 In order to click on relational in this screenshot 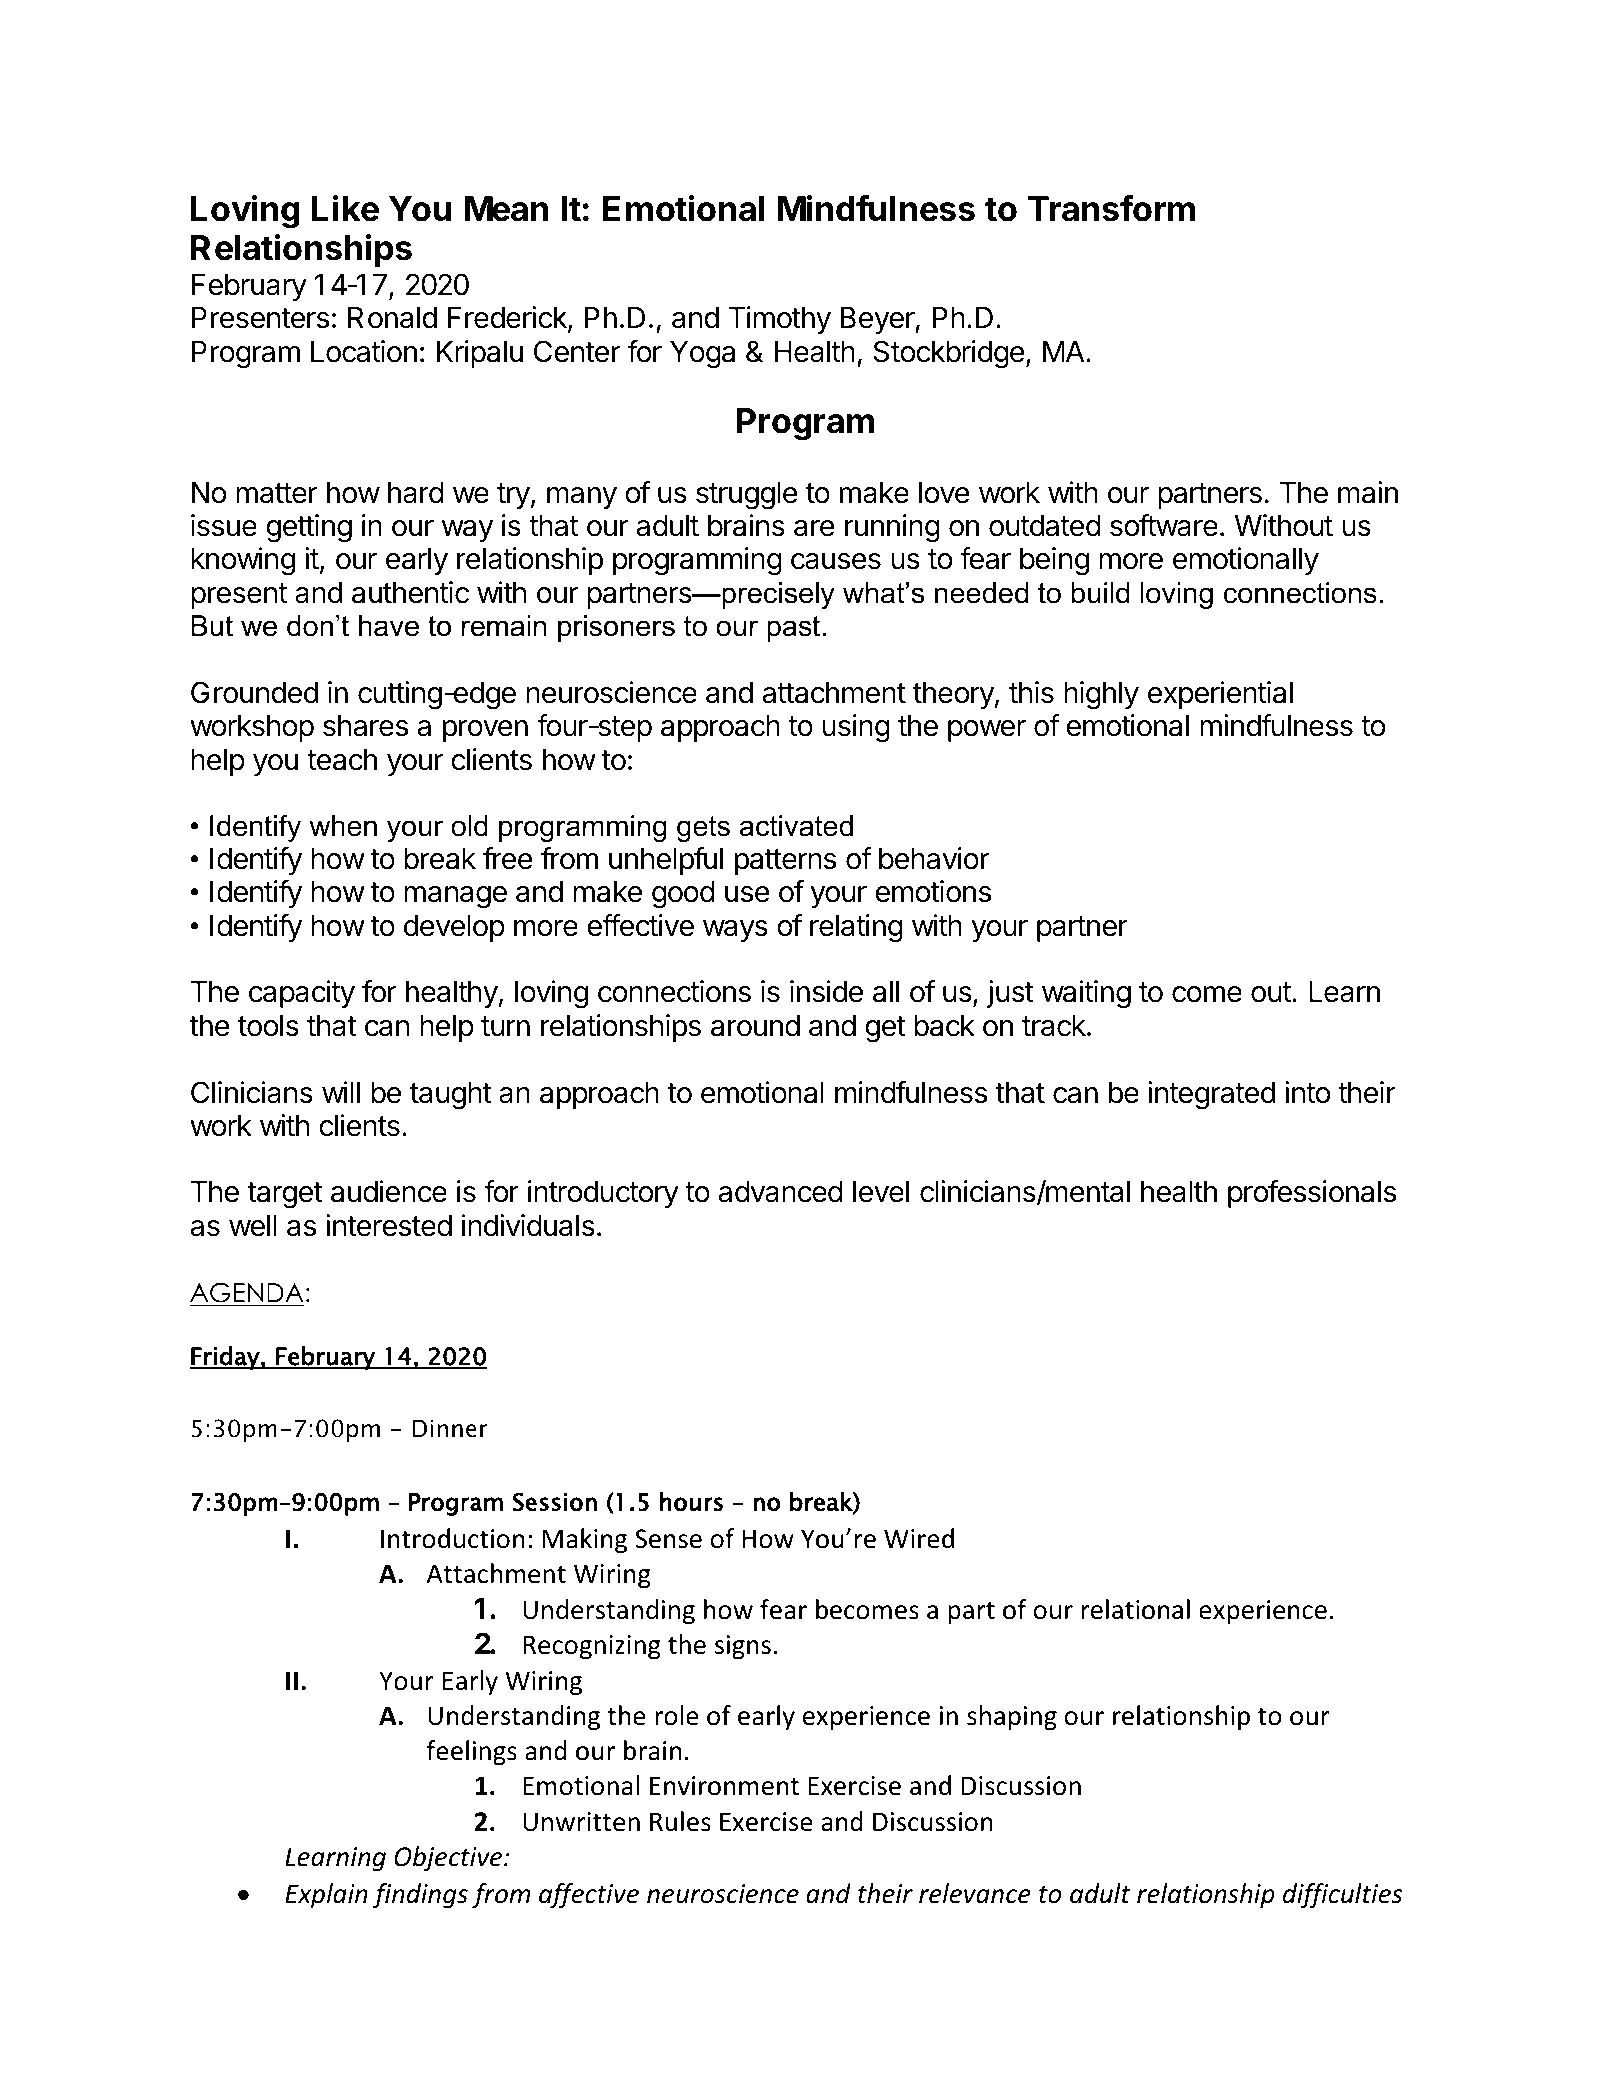, I will do `click(1136, 1609)`.
